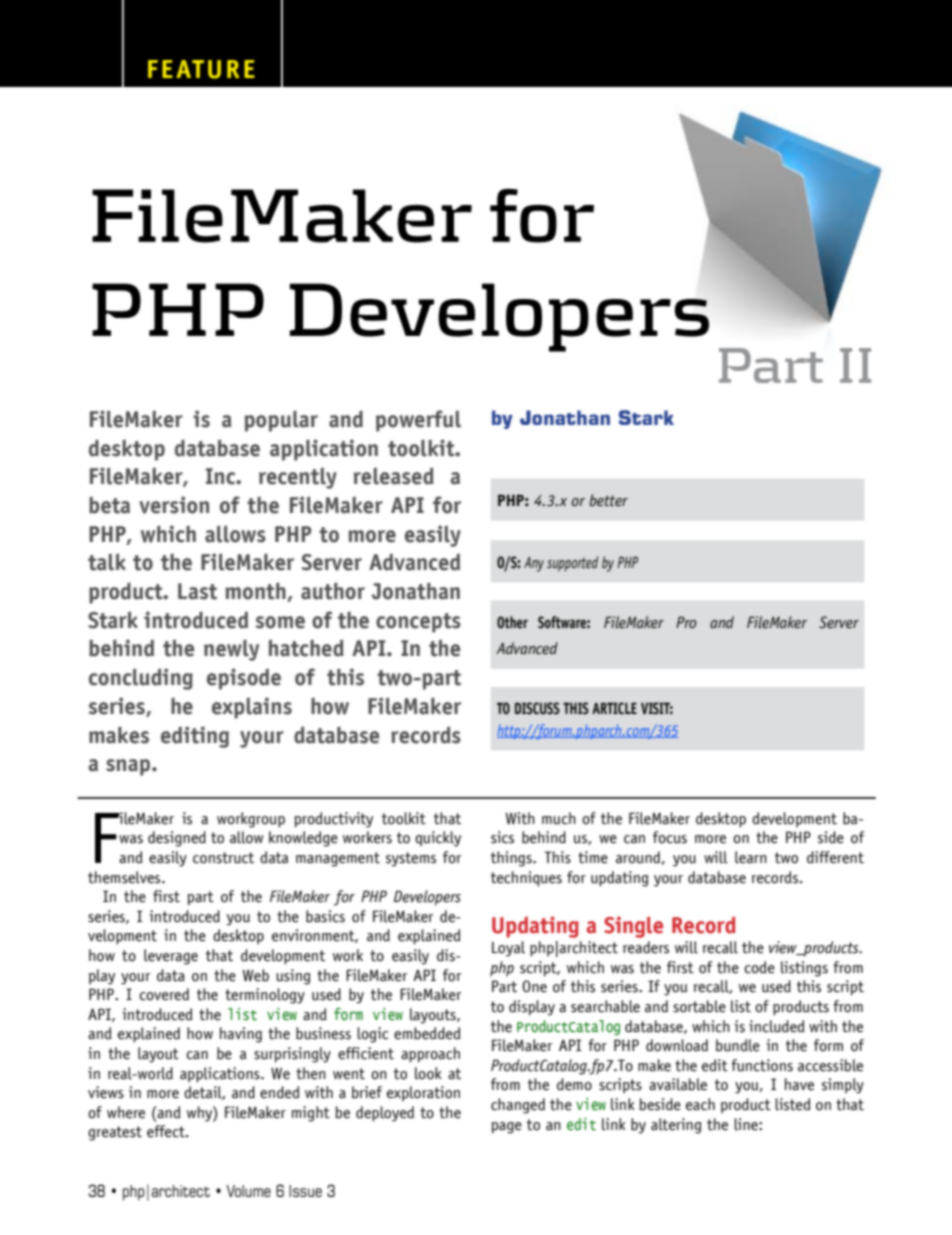 Image resolution: width=952 pixels, height=1235 pixels. I want to click on better, so click(608, 500).
